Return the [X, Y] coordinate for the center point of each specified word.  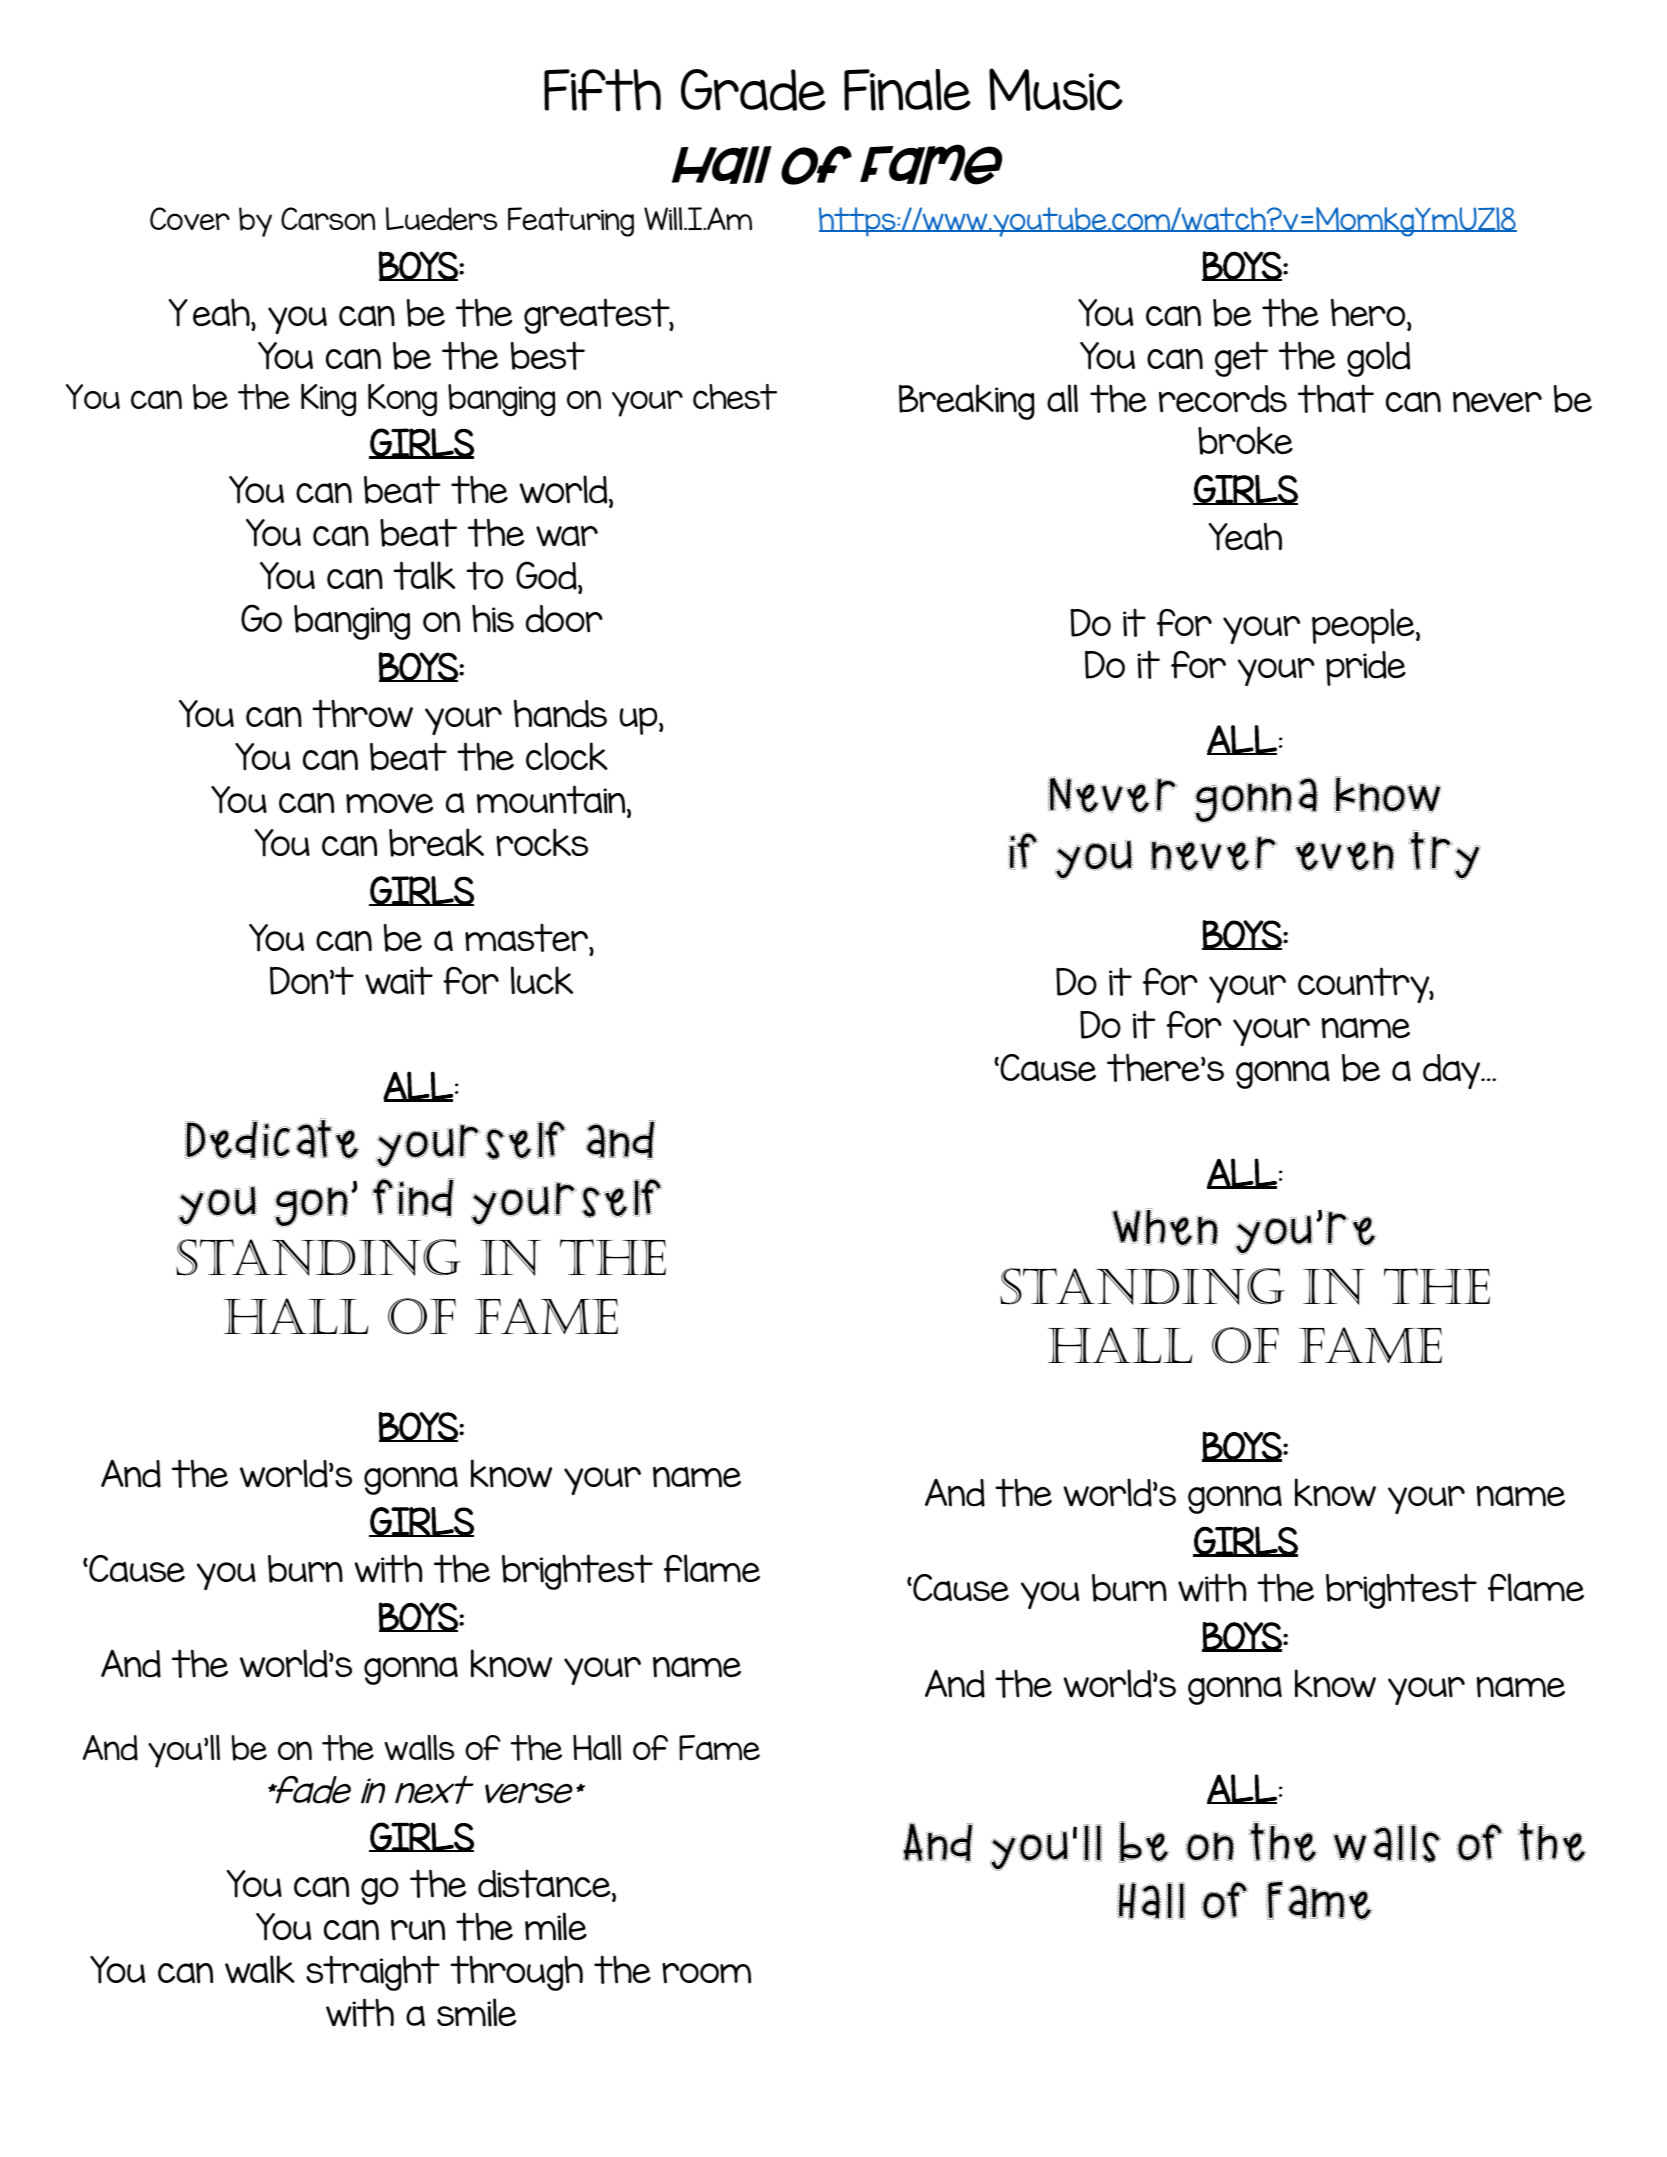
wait [399, 980]
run [418, 1930]
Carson [328, 218]
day [1453, 1071]
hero [1369, 313]
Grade [753, 90]
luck [542, 980]
